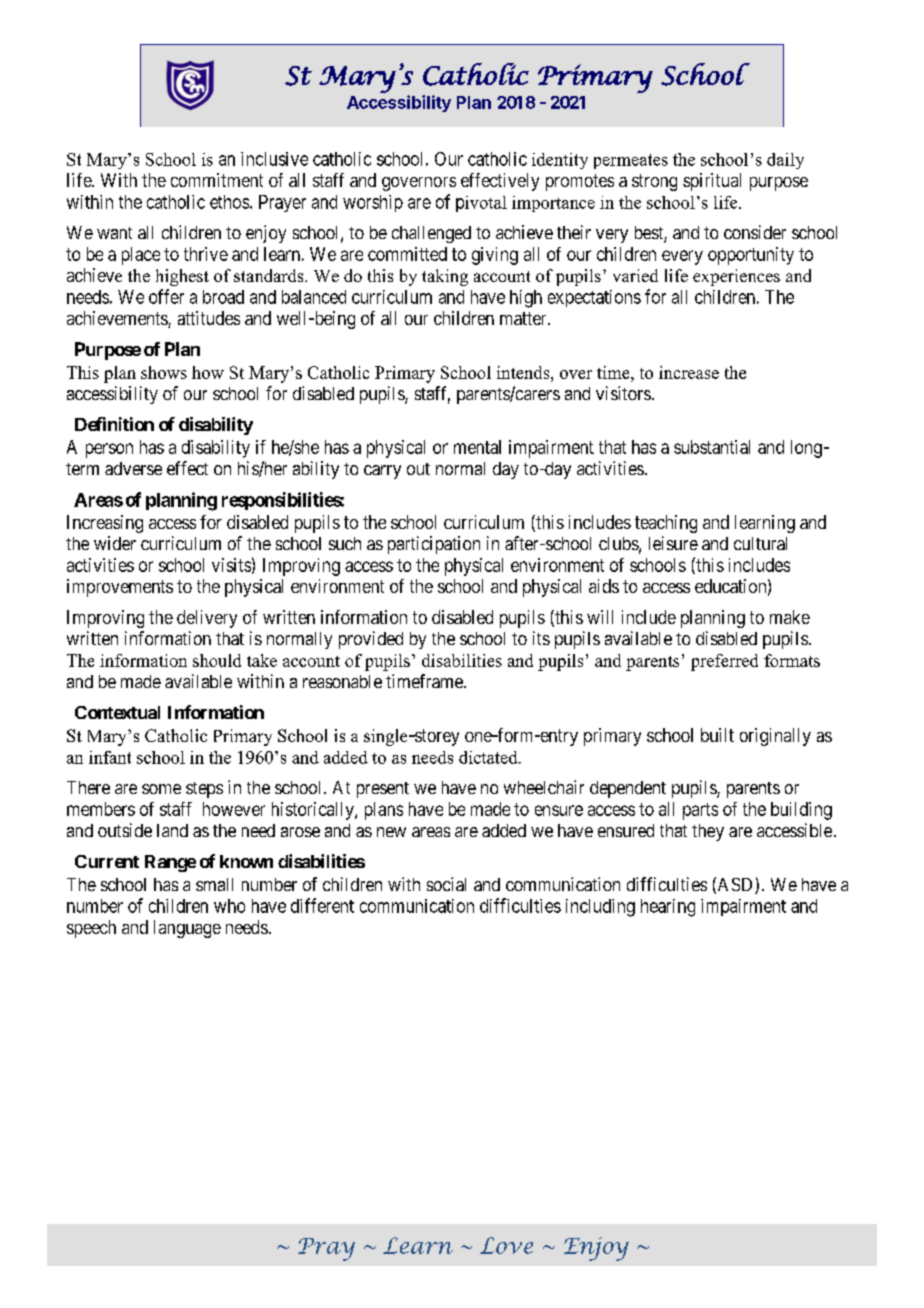 The width and height of the screenshot is (924, 1308). Describe the element at coordinates (322, 905) in the screenshot. I see `different` at that location.
